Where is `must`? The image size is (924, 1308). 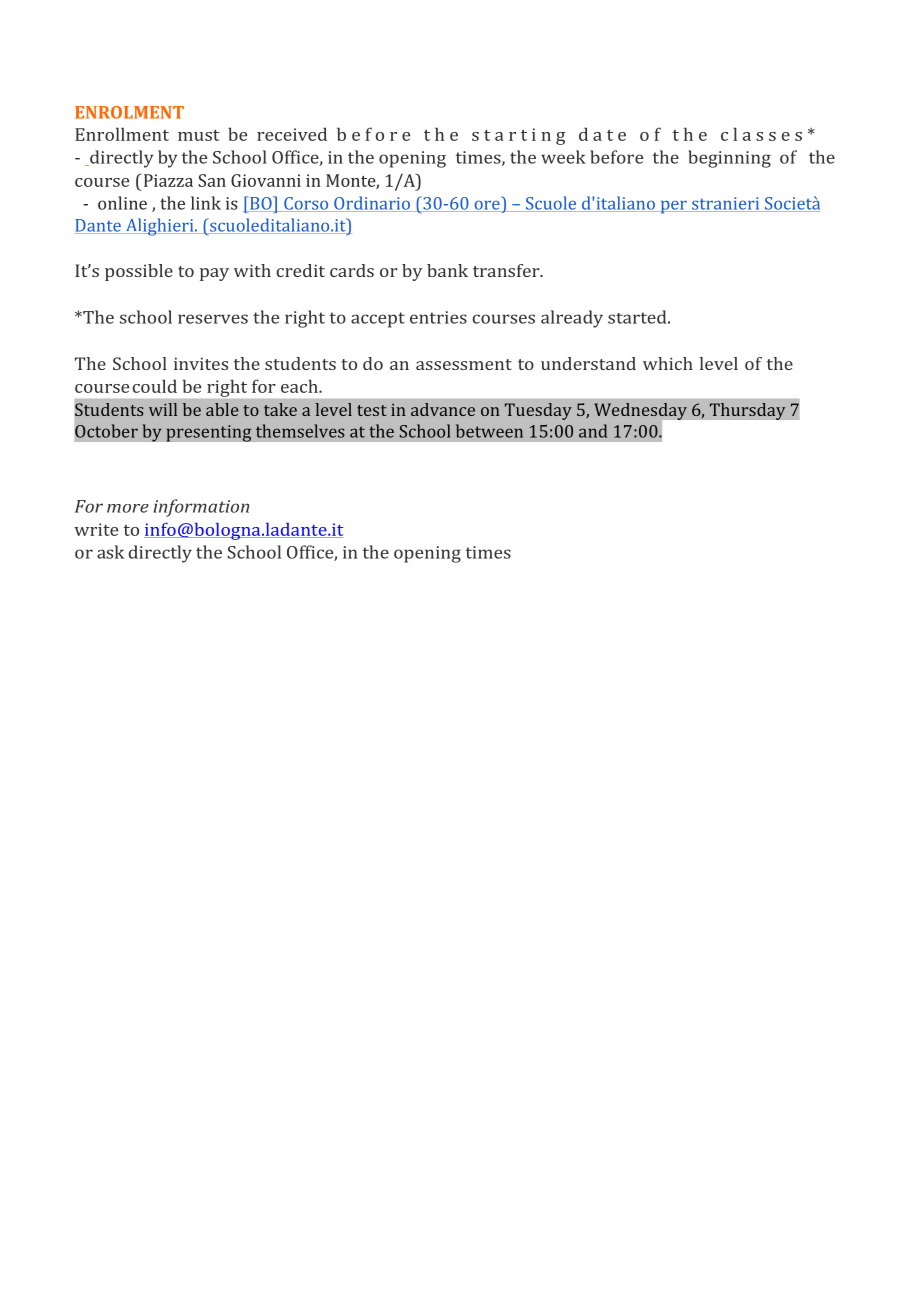
must is located at coordinates (199, 135).
